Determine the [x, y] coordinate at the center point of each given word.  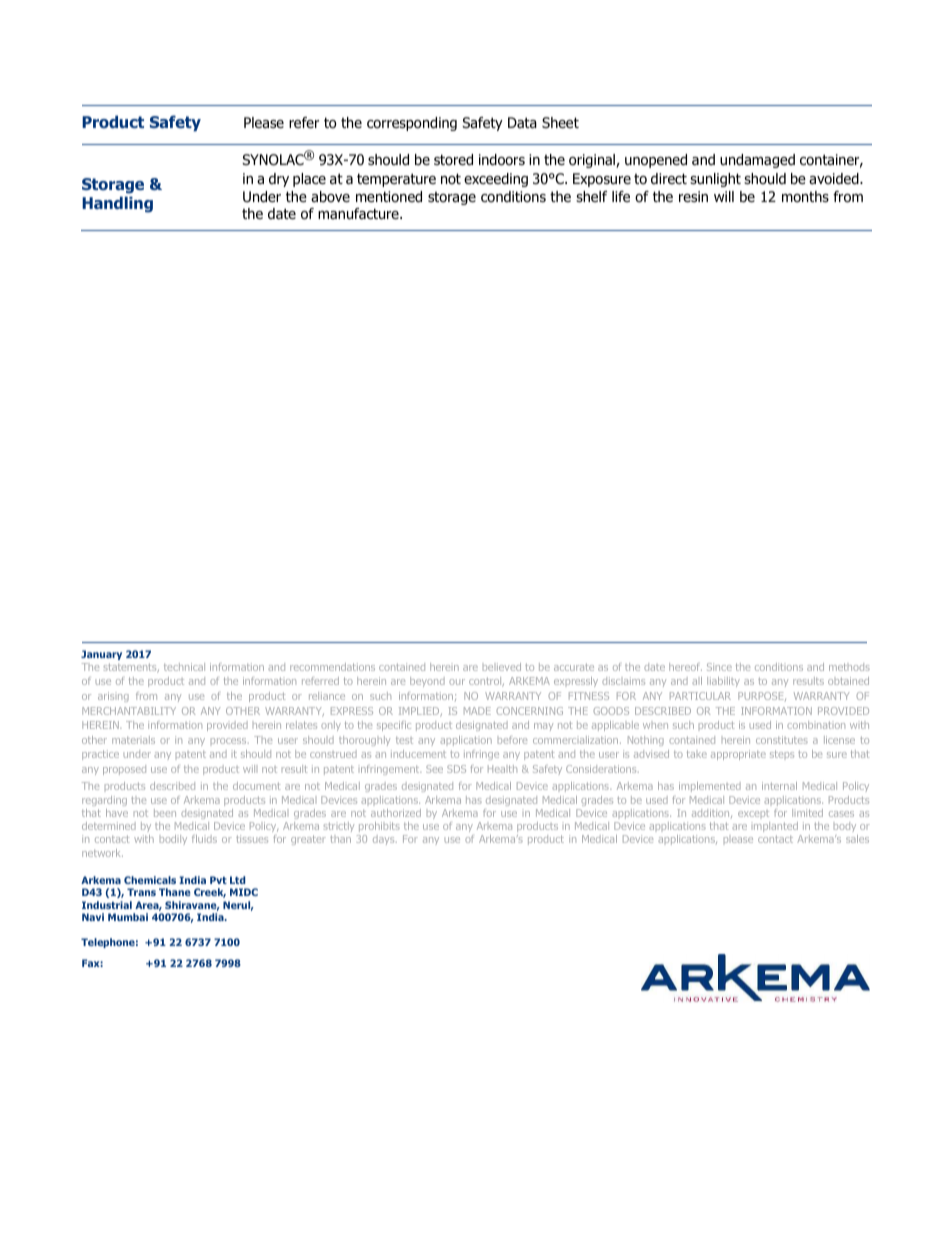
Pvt [218, 880]
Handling [117, 204]
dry [279, 180]
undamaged [757, 161]
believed [502, 667]
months [805, 197]
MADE [477, 711]
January [101, 655]
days [385, 840]
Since [719, 667]
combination [816, 725]
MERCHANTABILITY [129, 711]
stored [453, 160]
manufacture [359, 214]
